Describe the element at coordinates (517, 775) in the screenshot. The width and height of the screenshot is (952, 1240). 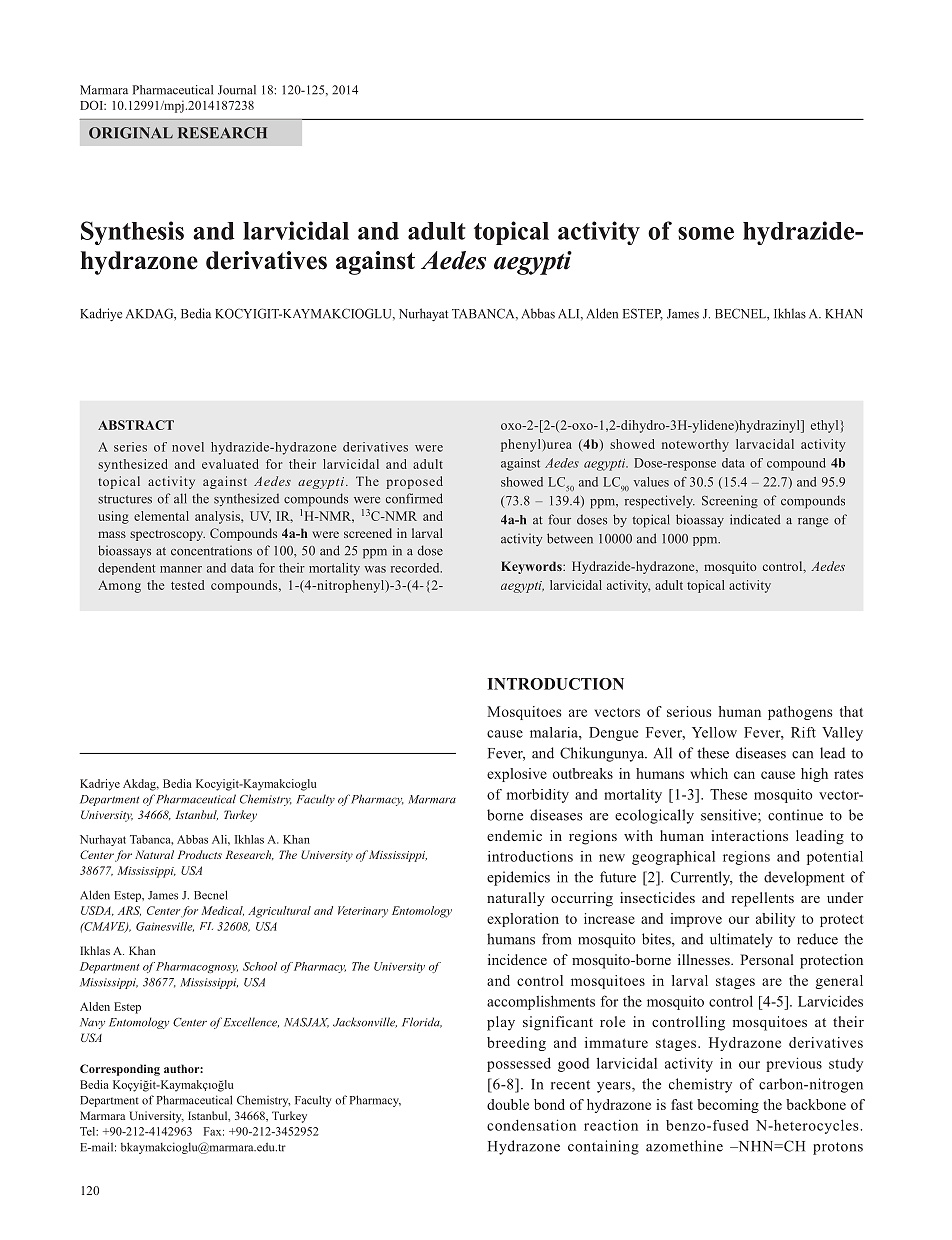
I see `explosive` at that location.
